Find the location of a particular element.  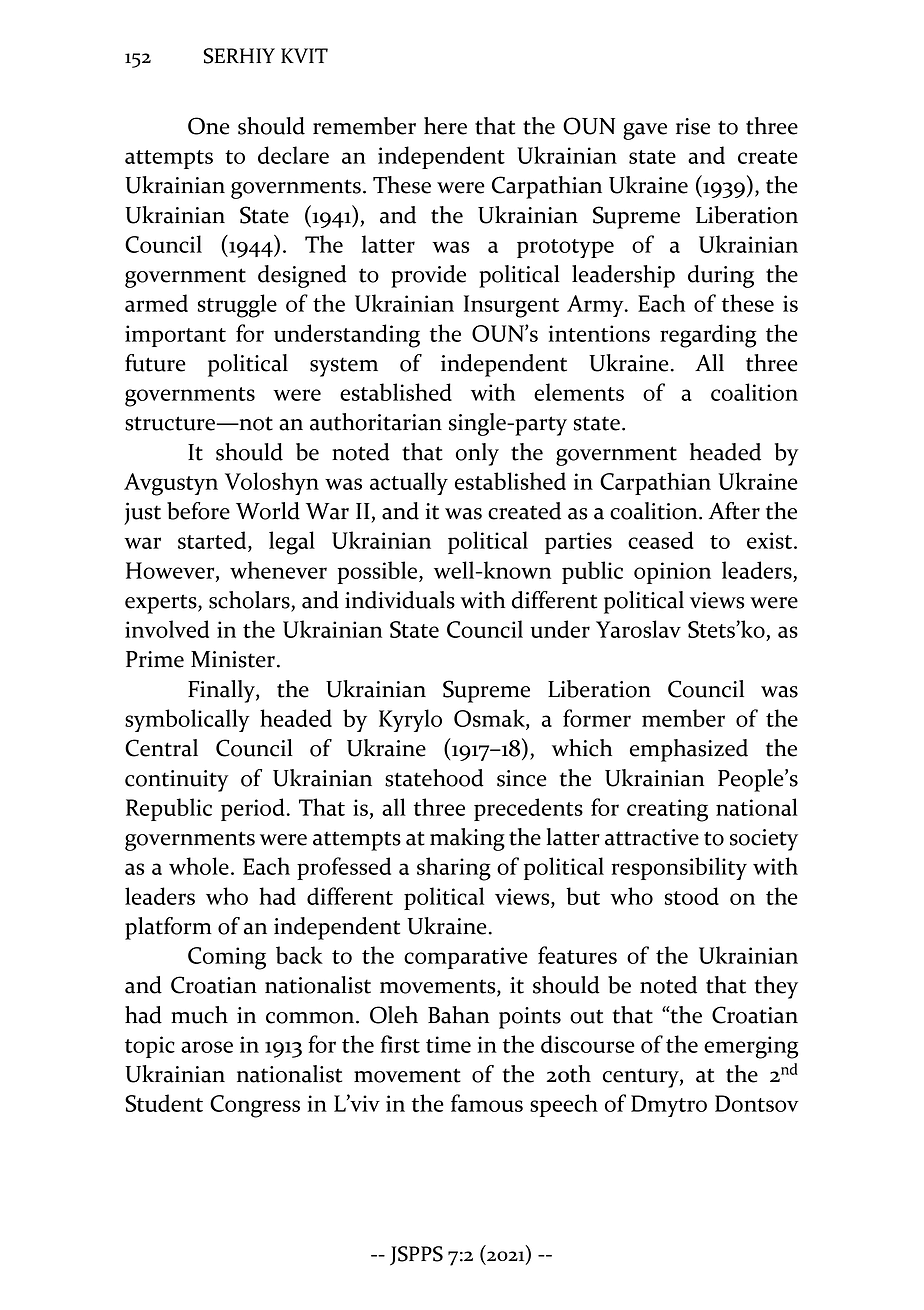

individuals is located at coordinates (400, 600).
